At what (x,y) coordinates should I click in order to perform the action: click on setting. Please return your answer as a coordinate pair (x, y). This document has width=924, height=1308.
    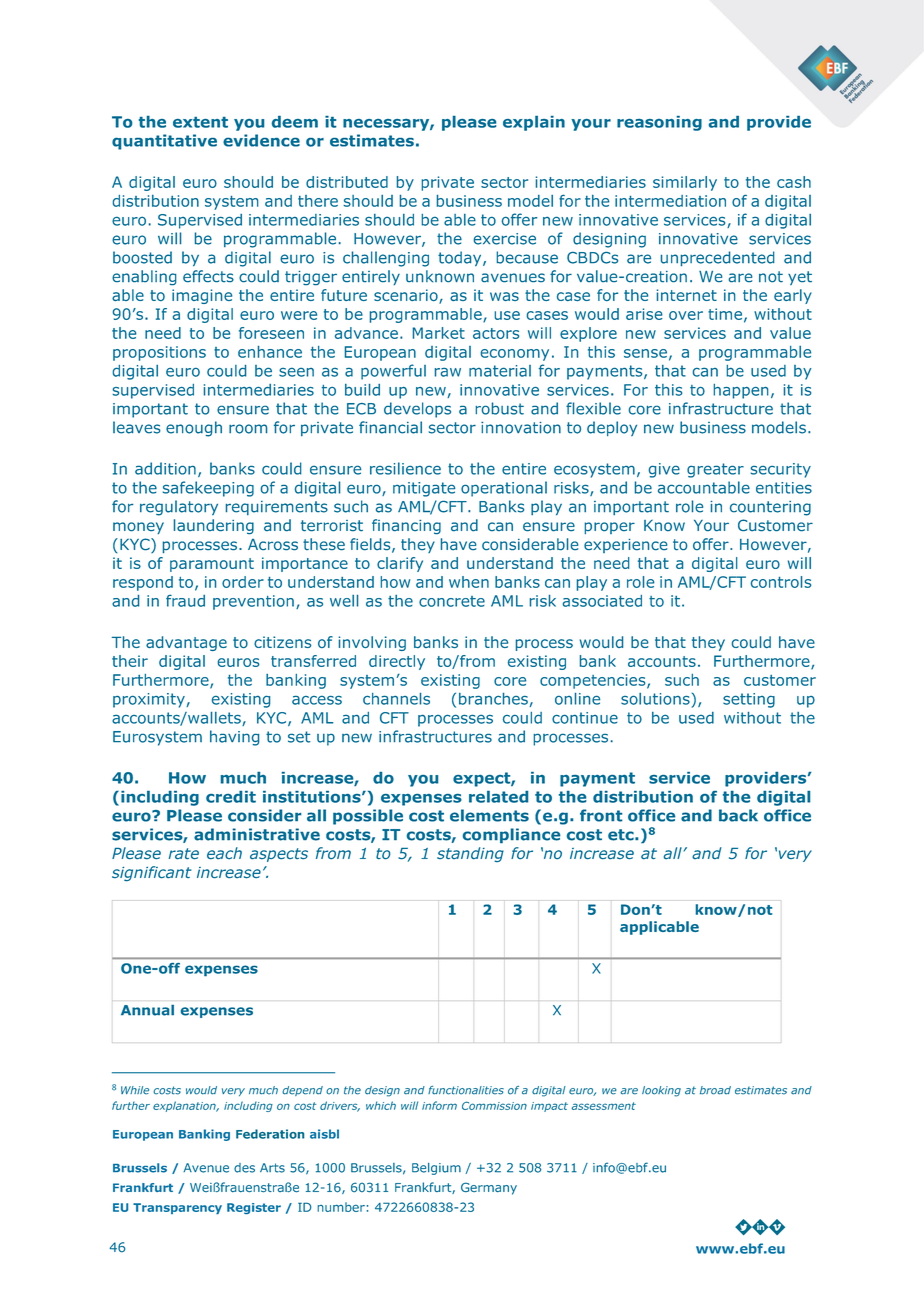
    Looking at the image, I should click on (749, 700).
